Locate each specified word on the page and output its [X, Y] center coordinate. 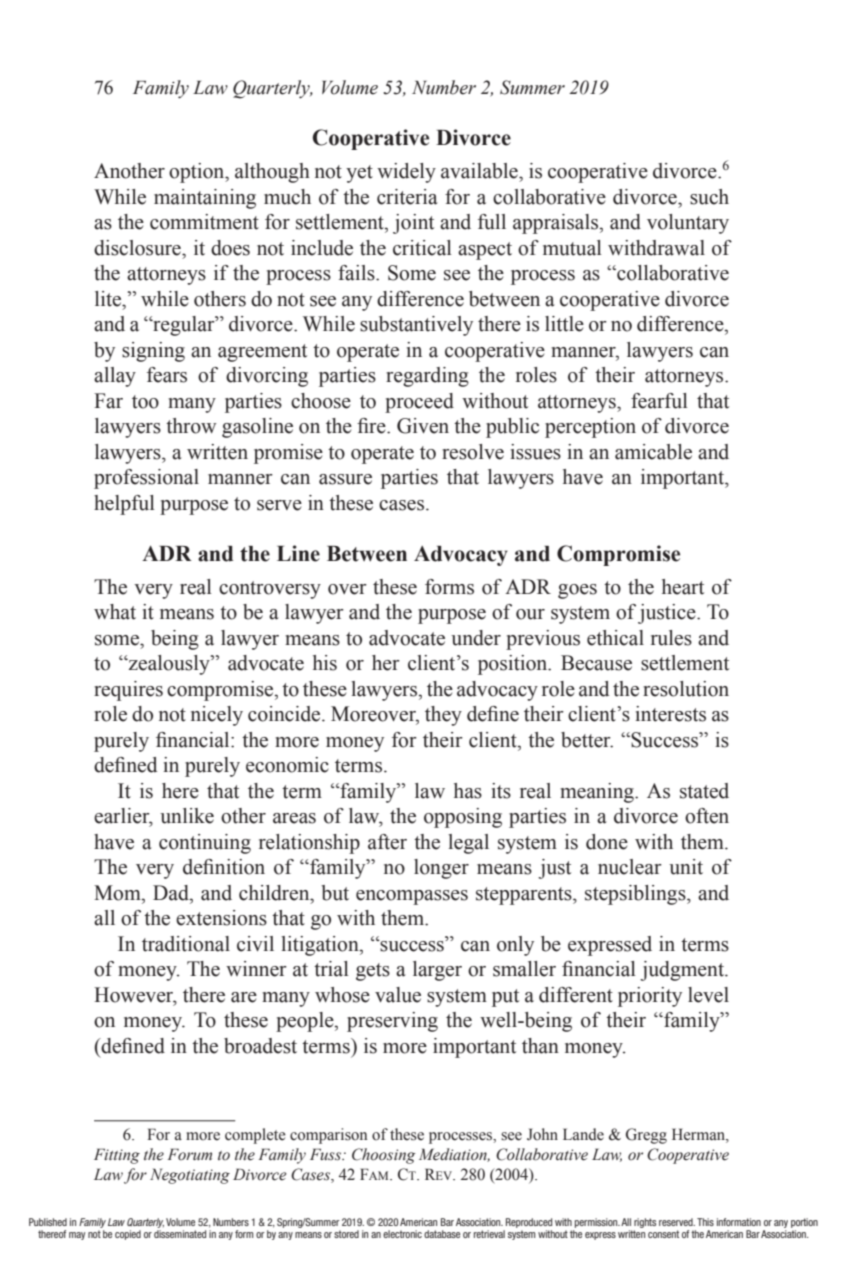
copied [128, 1235]
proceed [419, 403]
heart [683, 587]
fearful [659, 401]
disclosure [138, 248]
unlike [187, 816]
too [145, 402]
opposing [463, 818]
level [708, 995]
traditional [186, 944]
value [398, 995]
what [115, 612]
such [709, 197]
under [476, 638]
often [707, 816]
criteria [407, 197]
